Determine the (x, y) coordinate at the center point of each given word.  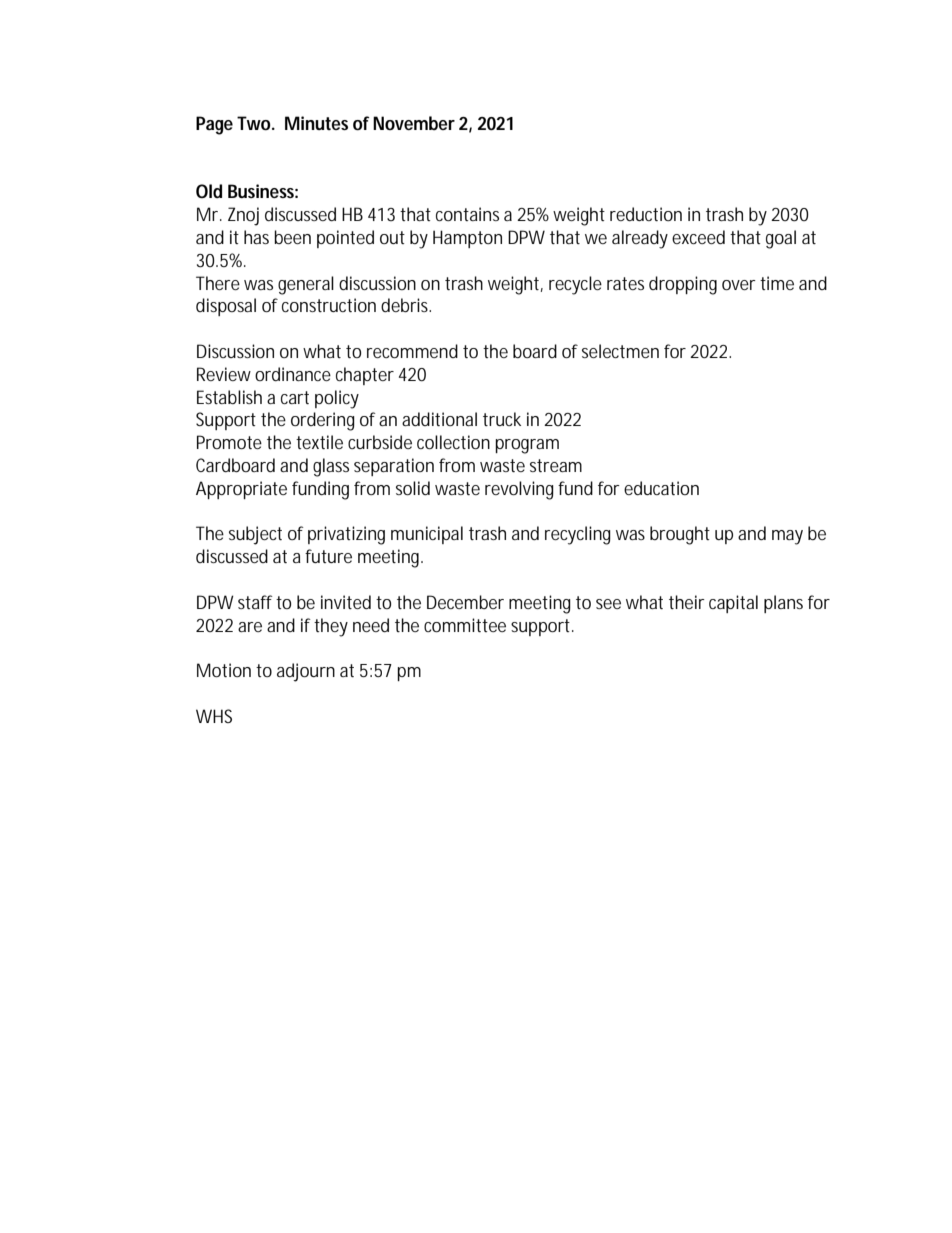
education (661, 488)
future (328, 556)
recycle (575, 285)
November (414, 123)
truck (502, 419)
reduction (646, 214)
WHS (214, 716)
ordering (323, 421)
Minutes (316, 123)
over (739, 285)
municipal (427, 535)
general (306, 285)
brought (680, 535)
